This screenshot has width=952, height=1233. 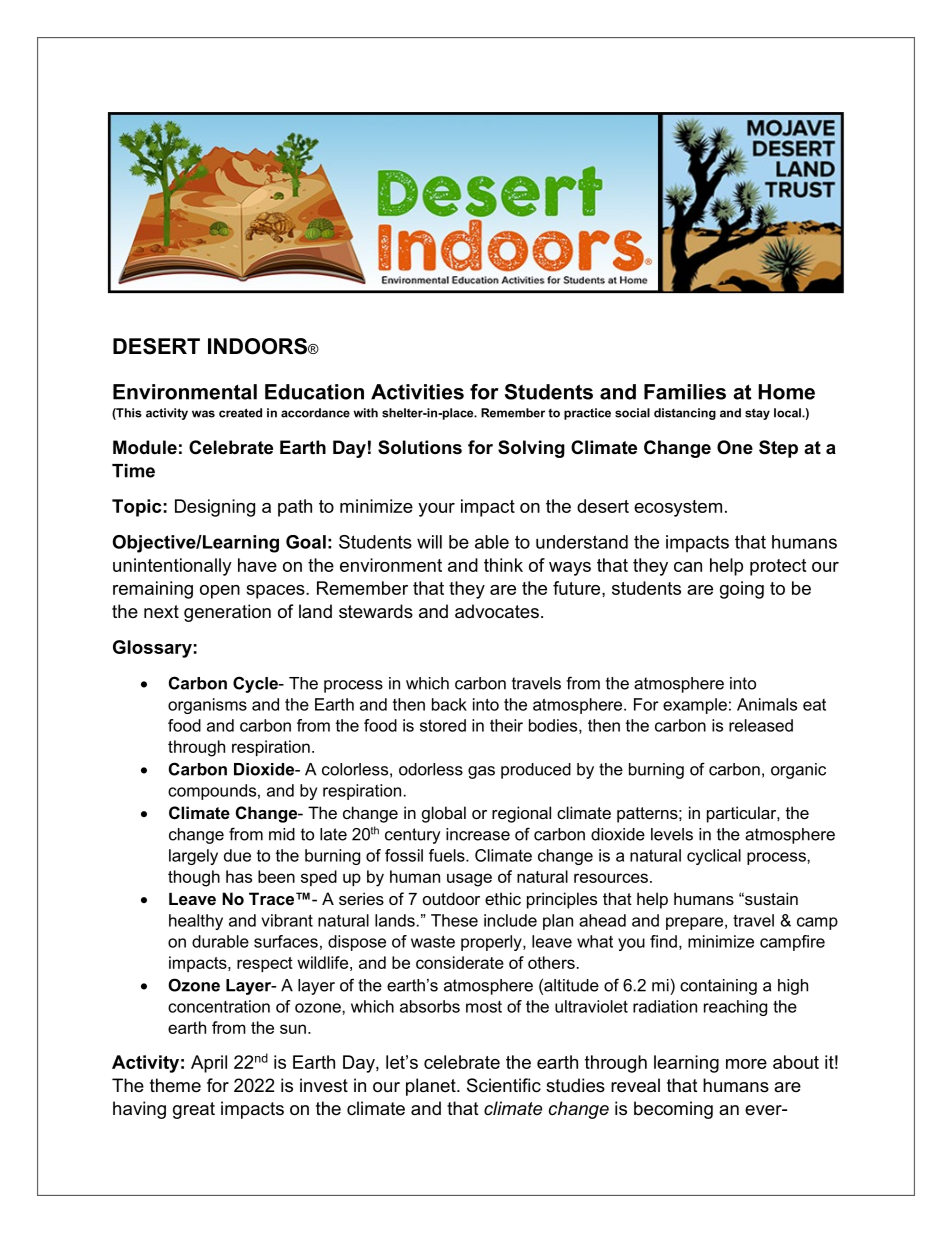 I want to click on created, so click(x=240, y=413).
